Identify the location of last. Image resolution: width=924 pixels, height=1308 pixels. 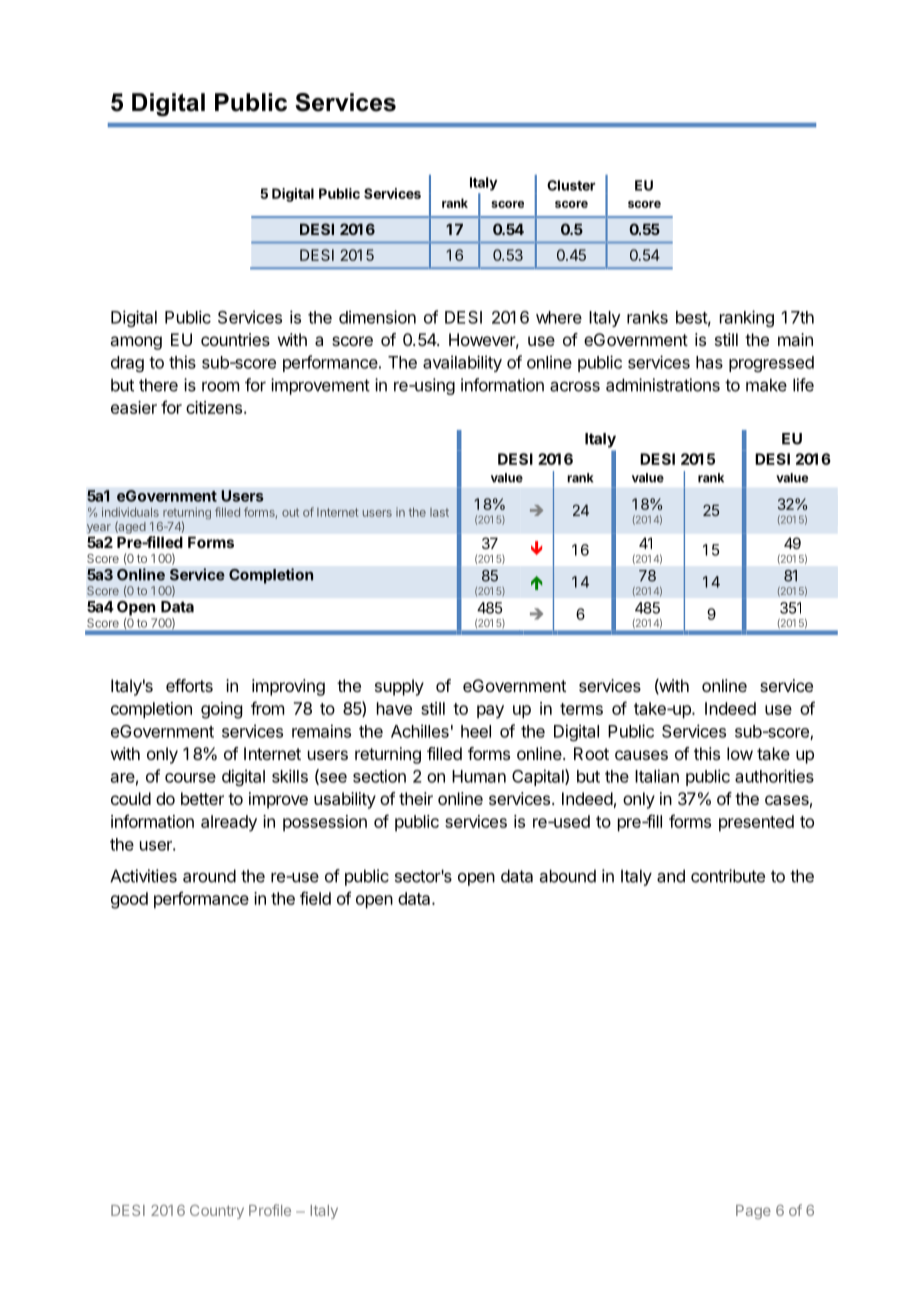
(439, 512).
